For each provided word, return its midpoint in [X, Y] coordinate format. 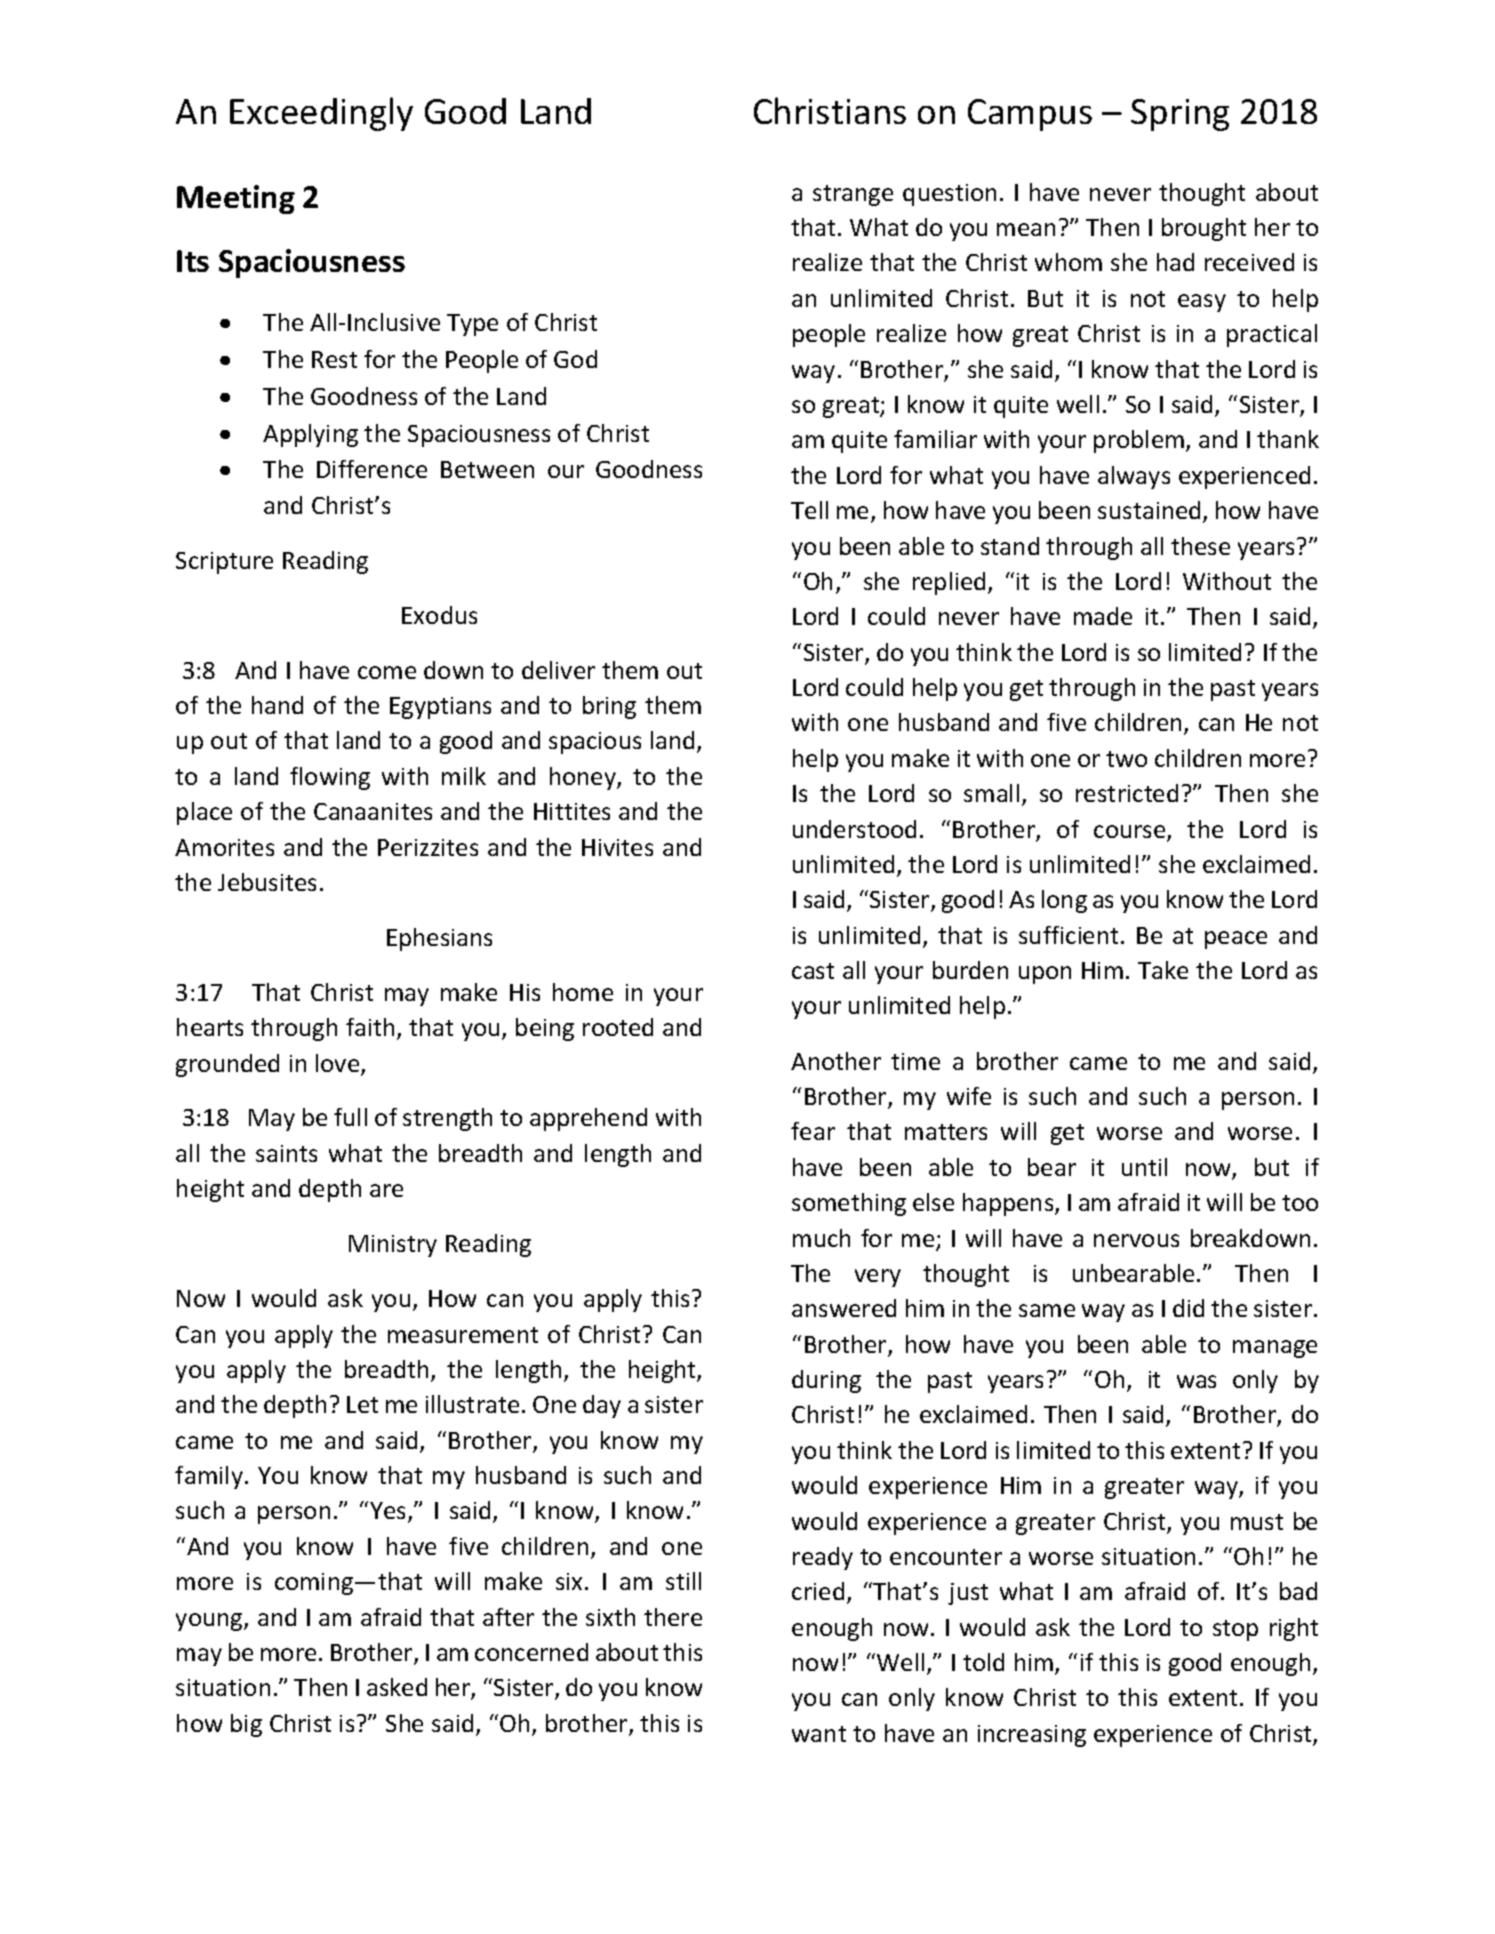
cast [813, 971]
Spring [1180, 115]
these [1200, 546]
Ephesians [439, 939]
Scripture [224, 563]
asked [397, 1687]
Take [1163, 970]
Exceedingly [321, 114]
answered [844, 1308]
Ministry [393, 1246]
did [1188, 1308]
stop [1235, 1630]
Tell [809, 510]
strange [853, 195]
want [819, 1734]
